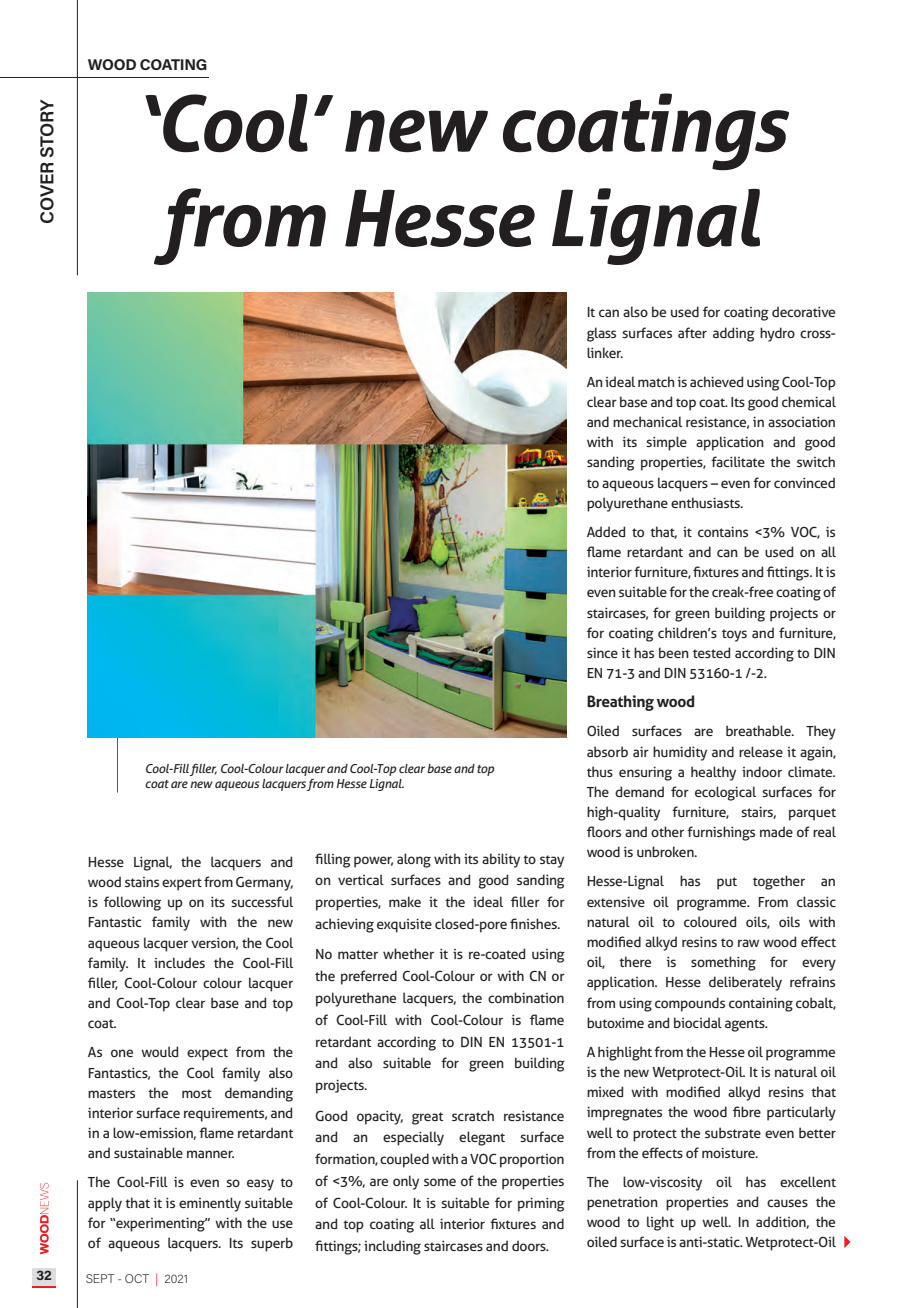  I want to click on doors, so click(530, 1245).
